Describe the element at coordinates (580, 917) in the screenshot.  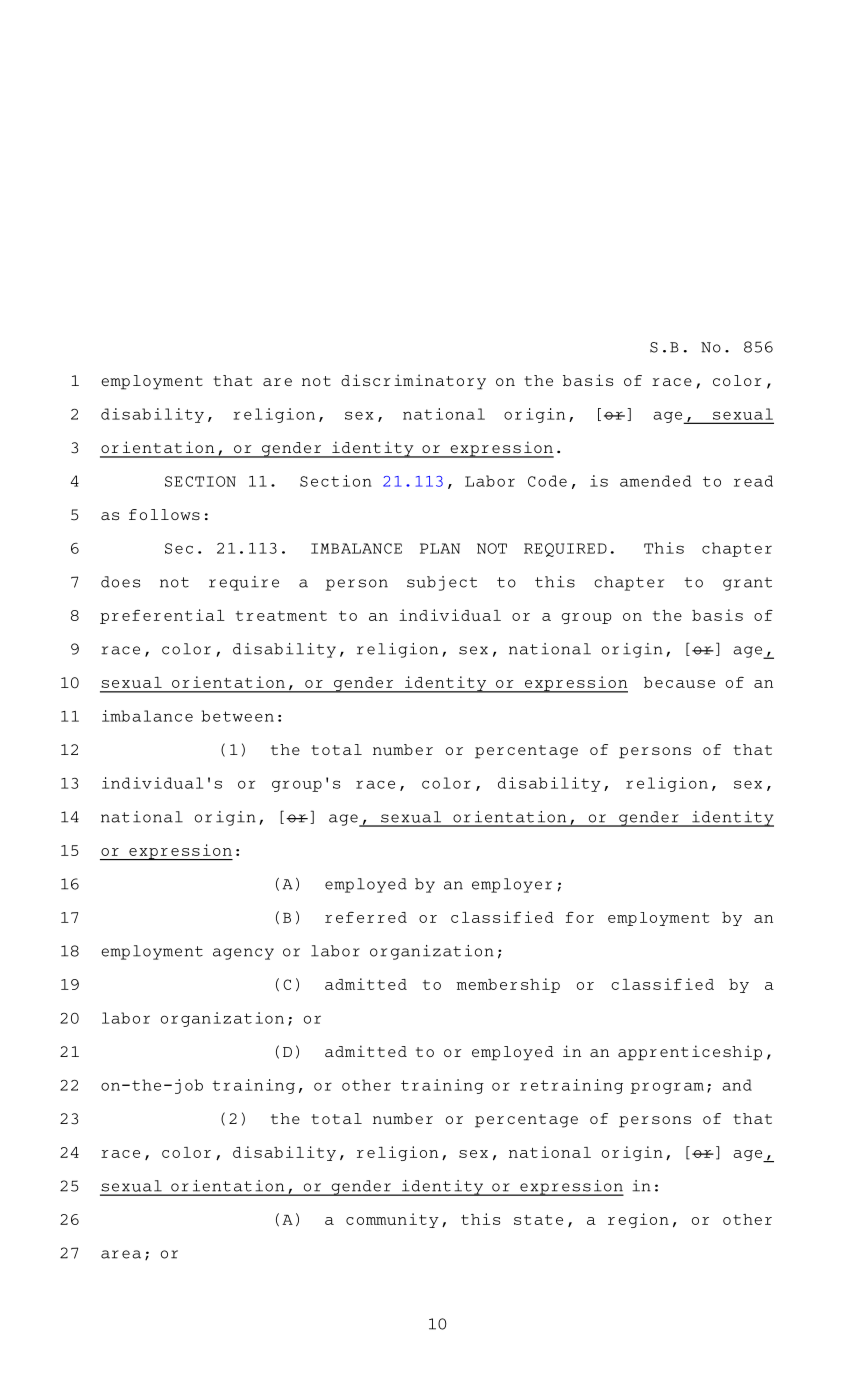
I see `for` at that location.
